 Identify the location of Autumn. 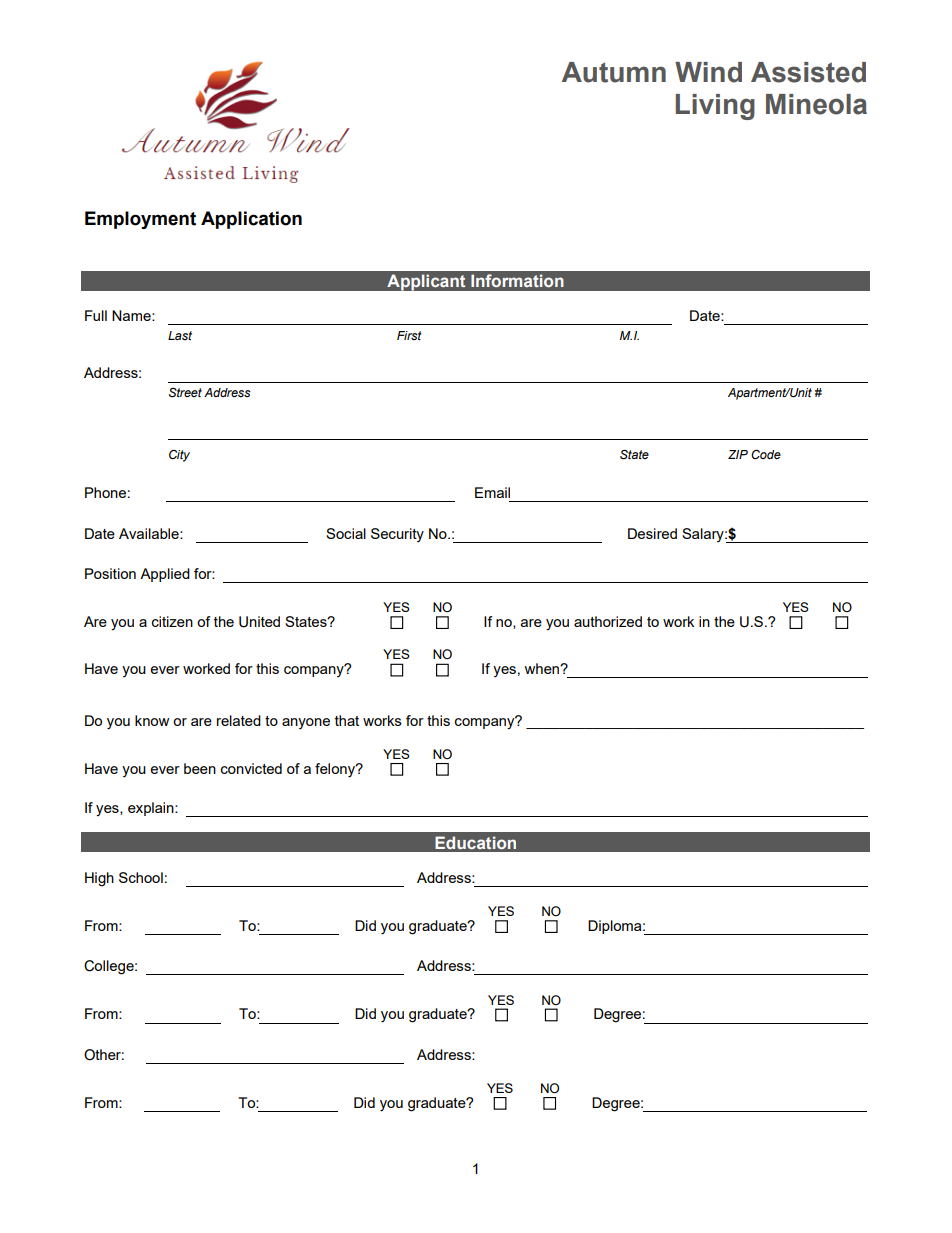
(614, 72).
